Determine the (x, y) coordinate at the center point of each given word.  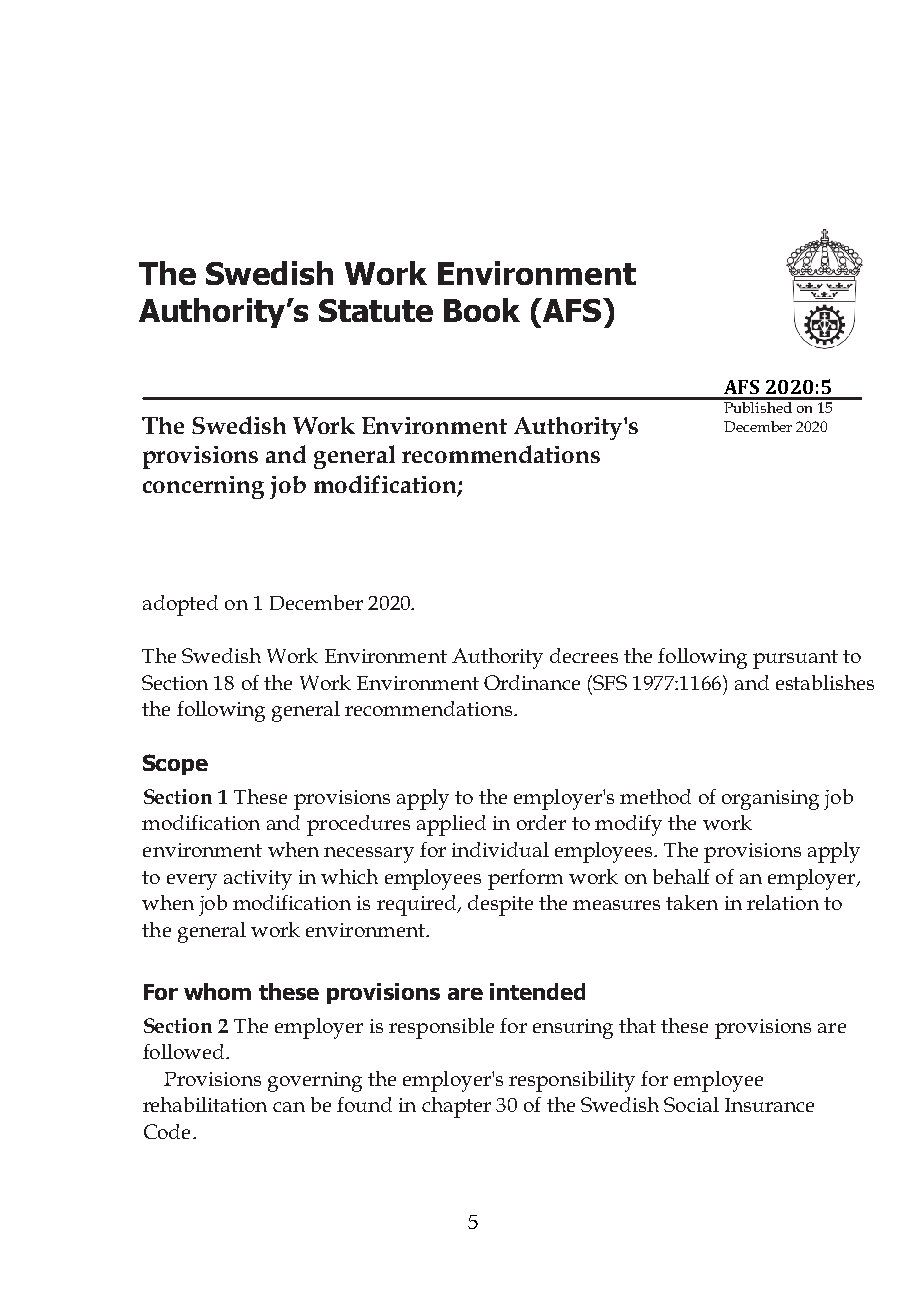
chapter (456, 1107)
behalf (681, 876)
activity (258, 880)
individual (500, 849)
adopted (180, 605)
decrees (584, 655)
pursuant (795, 659)
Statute (376, 310)
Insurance (769, 1105)
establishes (825, 682)
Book (482, 310)
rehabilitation (205, 1104)
